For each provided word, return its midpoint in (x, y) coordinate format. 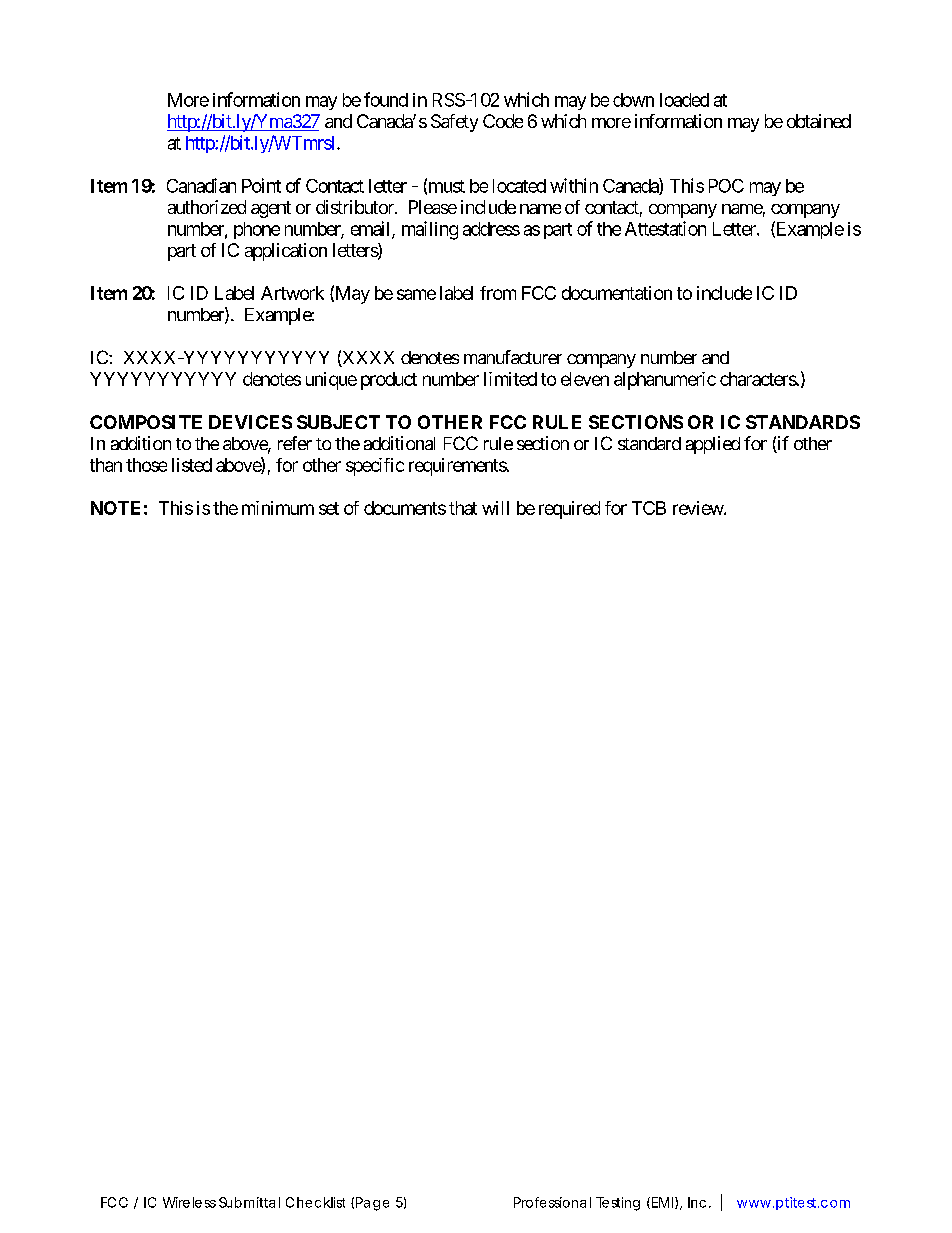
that (463, 508)
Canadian (201, 185)
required (569, 510)
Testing (618, 1204)
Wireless (189, 1202)
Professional (552, 1202)
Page (372, 1204)
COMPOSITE (146, 422)
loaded (684, 100)
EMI (664, 1203)
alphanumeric (665, 381)
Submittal (249, 1202)
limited (510, 379)
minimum (278, 508)
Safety (454, 123)
